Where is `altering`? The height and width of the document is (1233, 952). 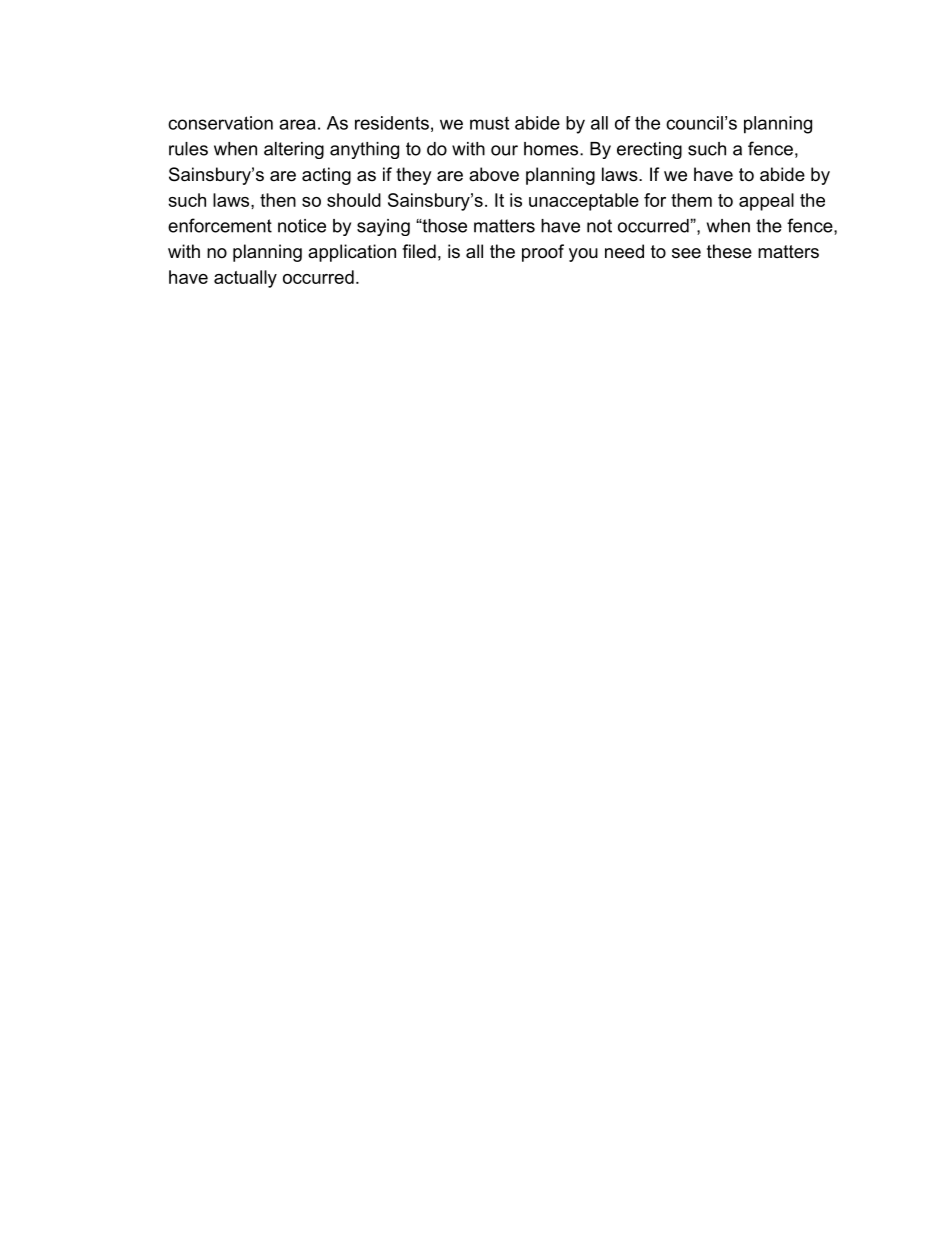 altering is located at coordinates (294, 150).
